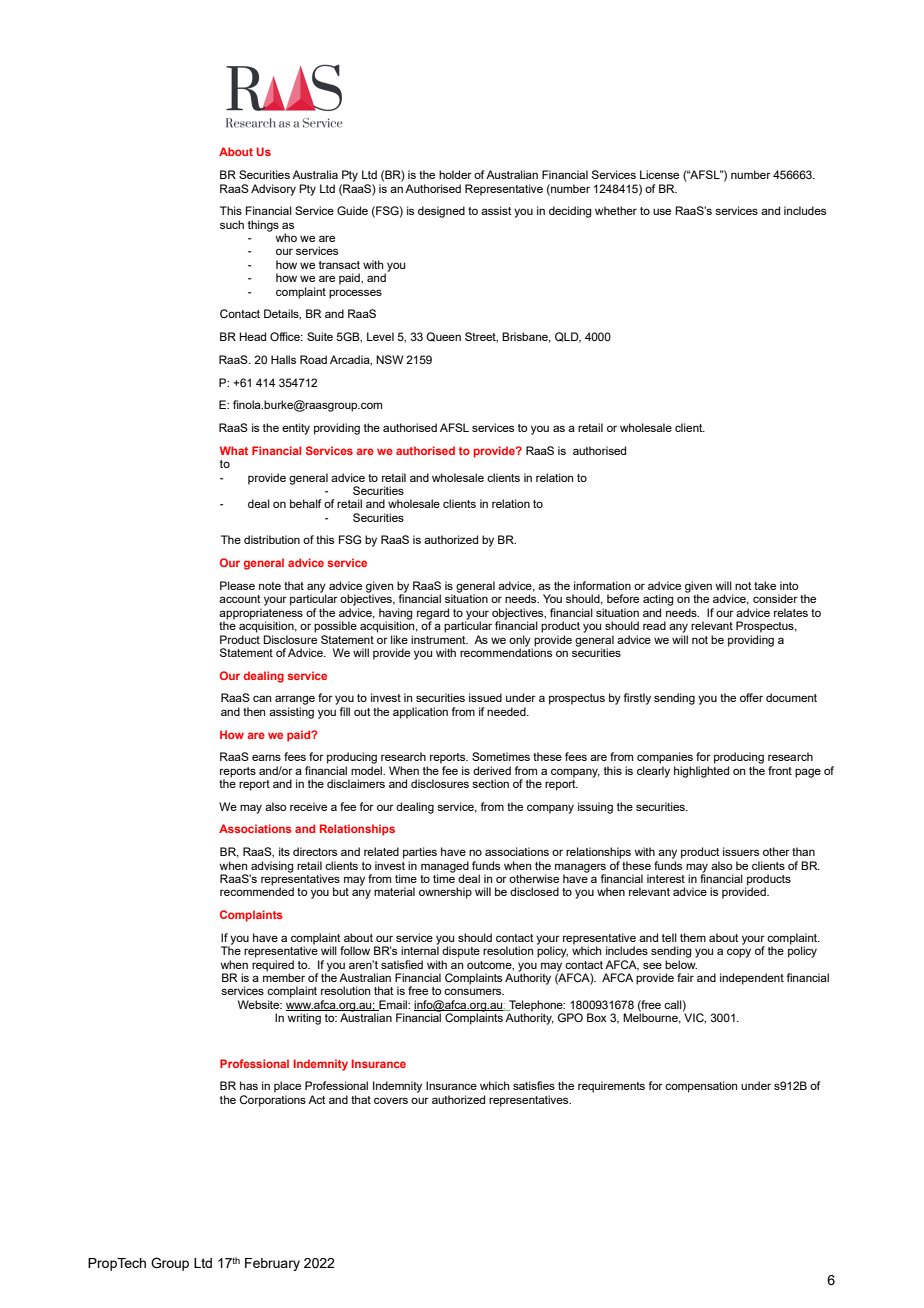  I want to click on arrange, so click(295, 700).
